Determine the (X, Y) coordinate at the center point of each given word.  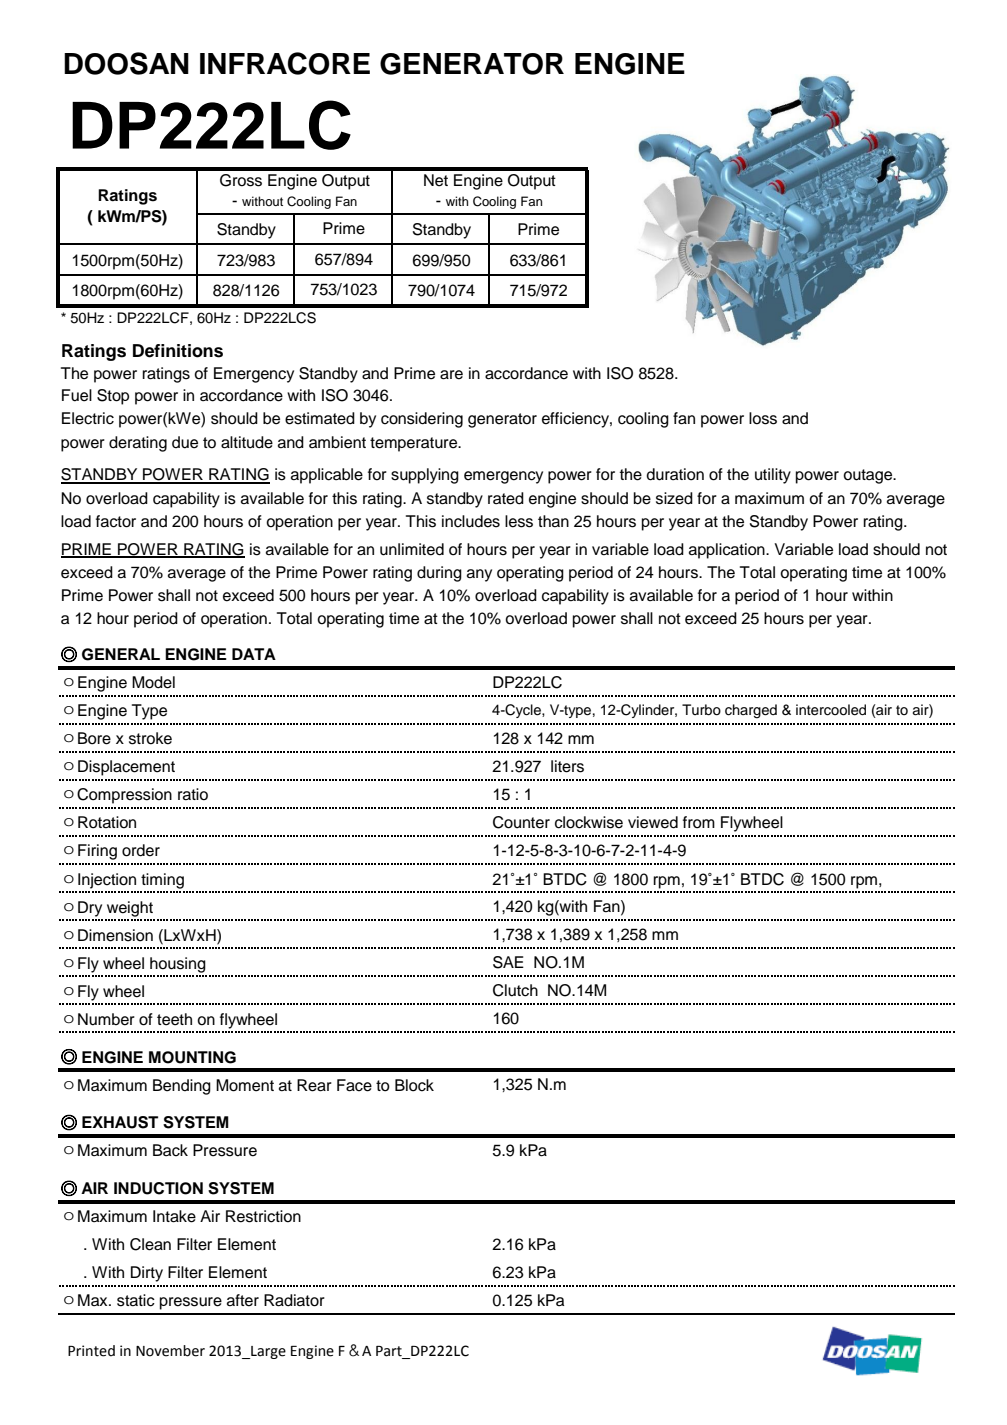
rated (506, 498)
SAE (508, 962)
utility (773, 476)
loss (763, 418)
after (243, 1300)
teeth (174, 1019)
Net (436, 180)
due (185, 442)
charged (751, 711)
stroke (150, 738)
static (136, 1300)
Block (414, 1085)
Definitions (178, 351)
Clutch (515, 990)
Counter (521, 822)
